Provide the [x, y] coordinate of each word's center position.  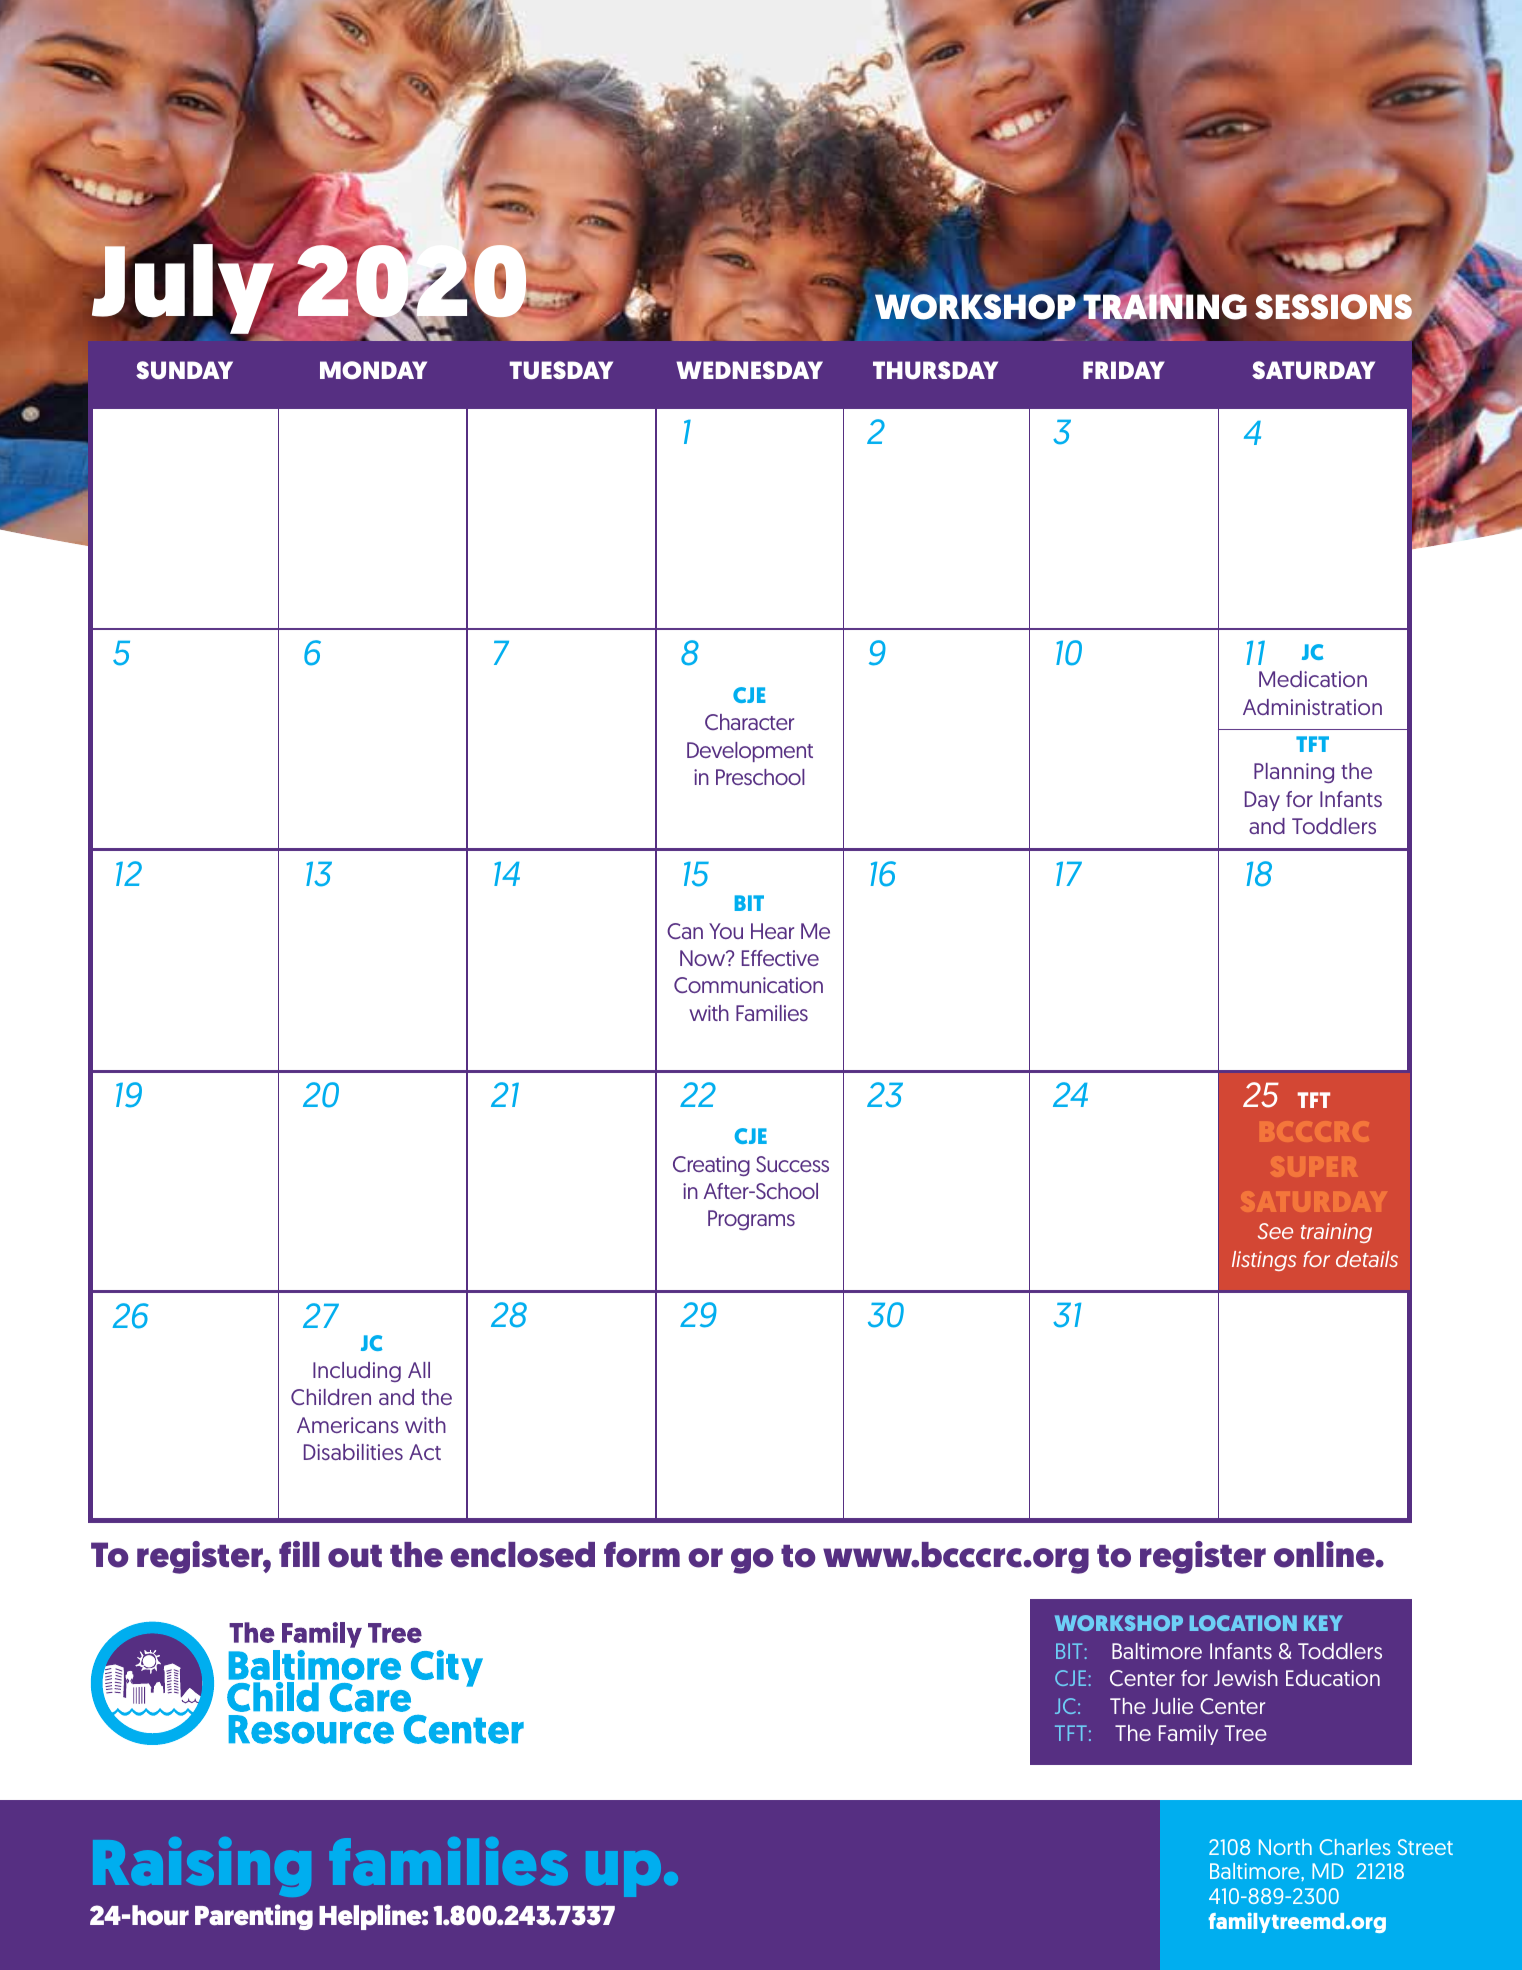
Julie [1172, 1706]
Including [357, 1372]
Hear [772, 931]
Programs [751, 1220]
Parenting [254, 1917]
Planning [1294, 773]
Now [704, 958]
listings [1264, 1261]
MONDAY [373, 370]
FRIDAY [1124, 370]
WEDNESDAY [749, 370]
